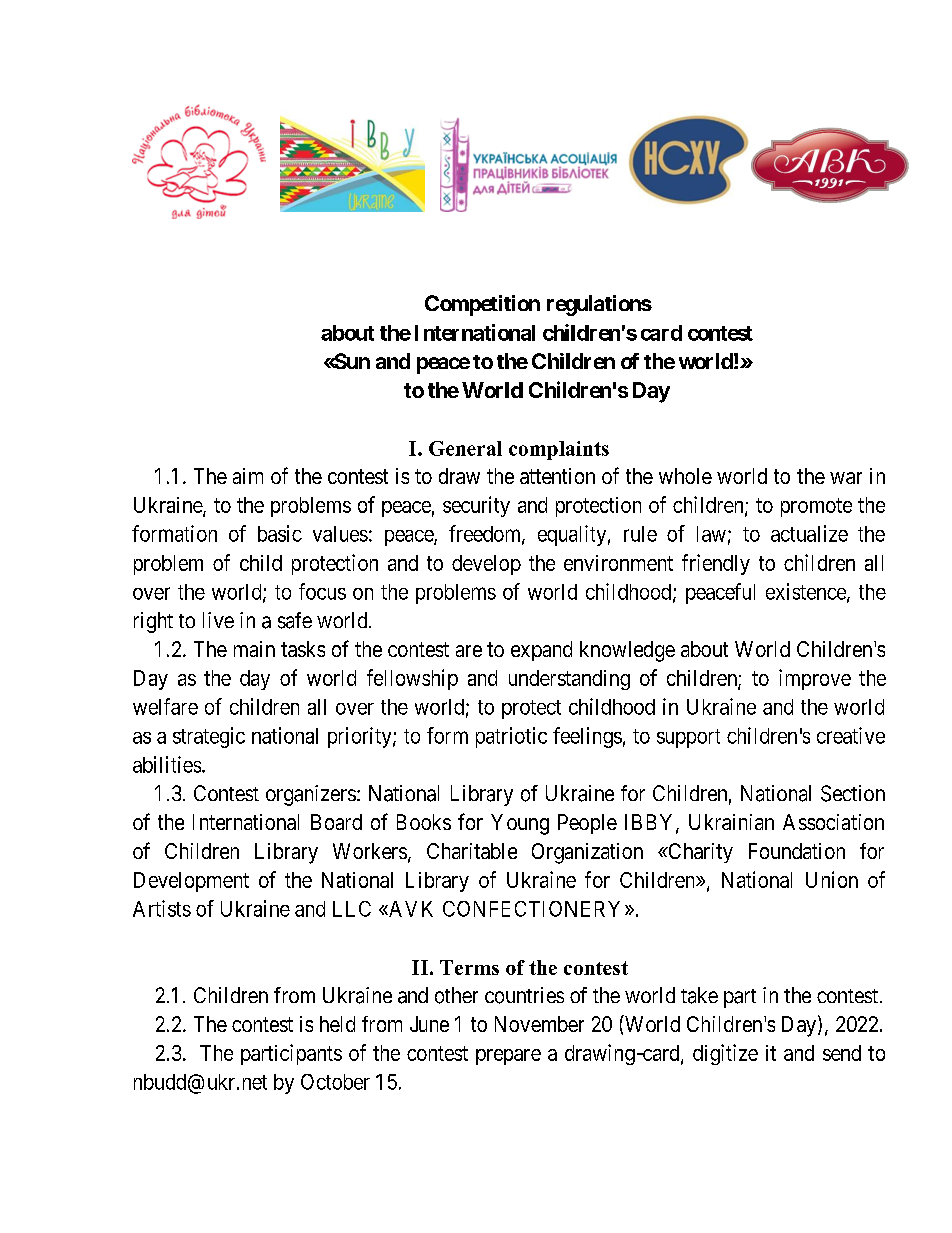  I want to click on October, so click(335, 1082).
